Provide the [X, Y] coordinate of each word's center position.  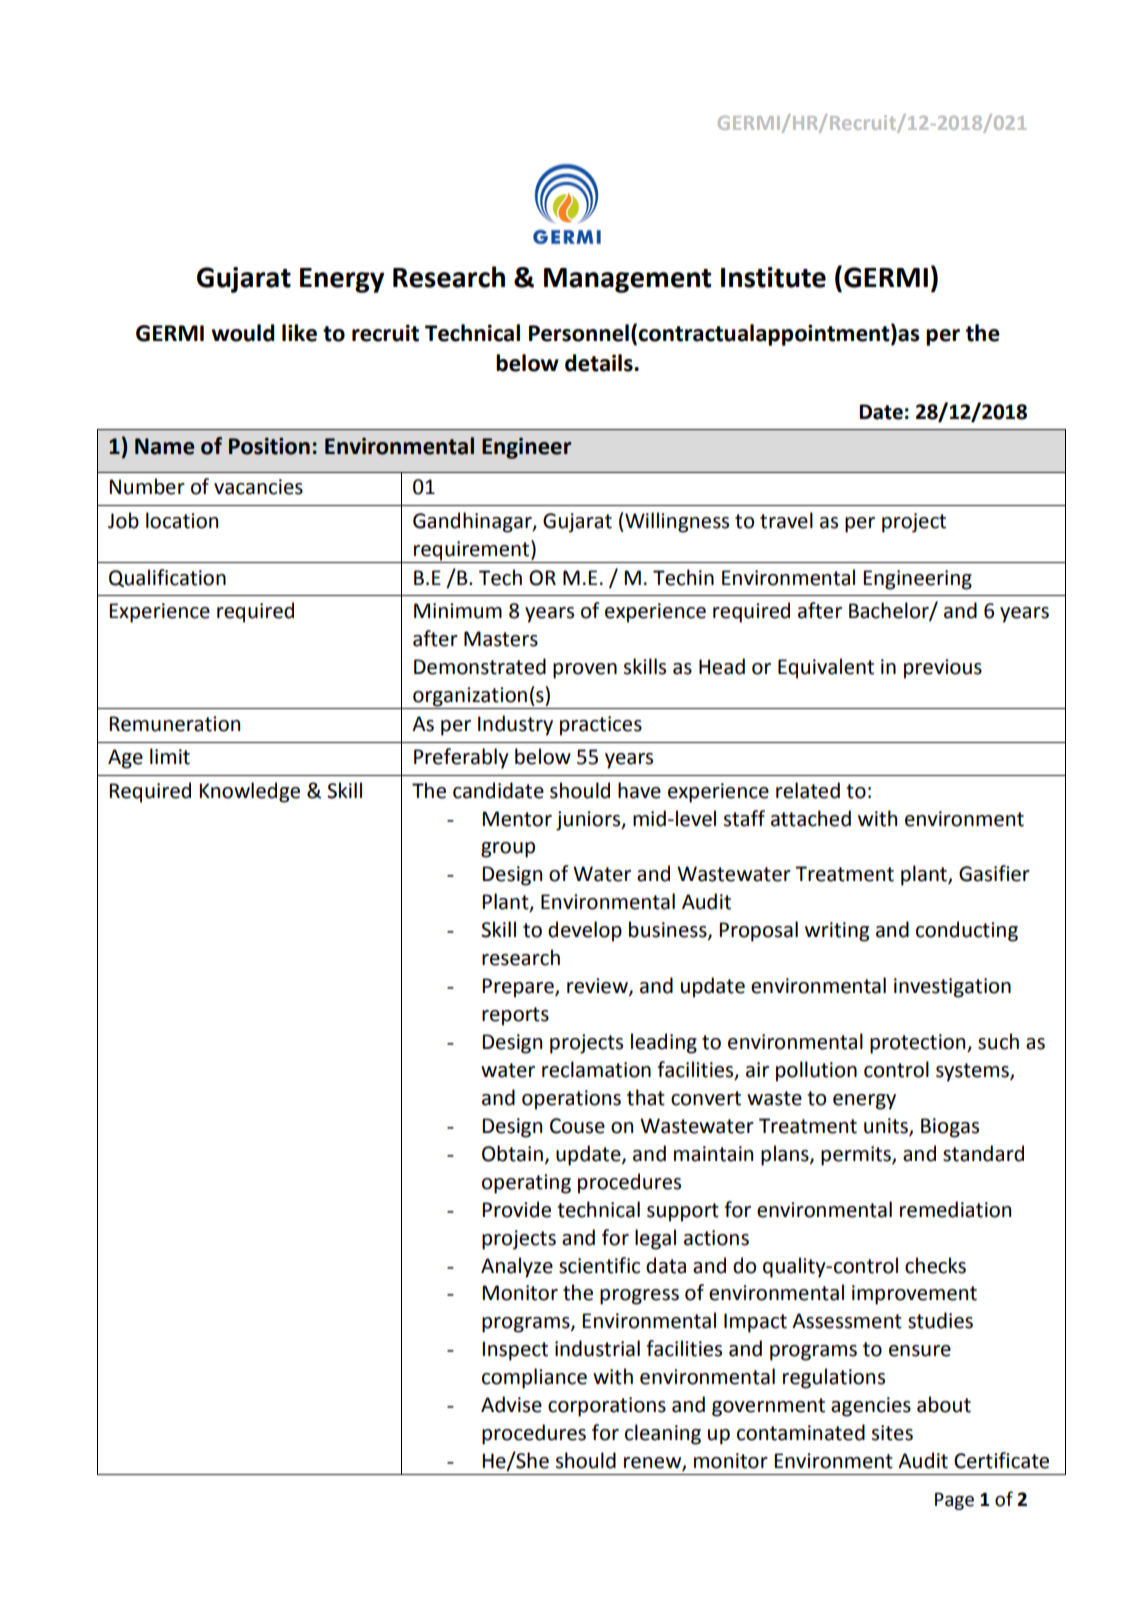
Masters [501, 639]
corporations [607, 1407]
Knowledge [249, 792]
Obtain [512, 1153]
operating [526, 1184]
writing [837, 932]
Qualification [167, 578]
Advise [511, 1404]
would [242, 333]
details [600, 363]
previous [943, 669]
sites [892, 1433]
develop [585, 931]
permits [857, 1156]
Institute [773, 277]
